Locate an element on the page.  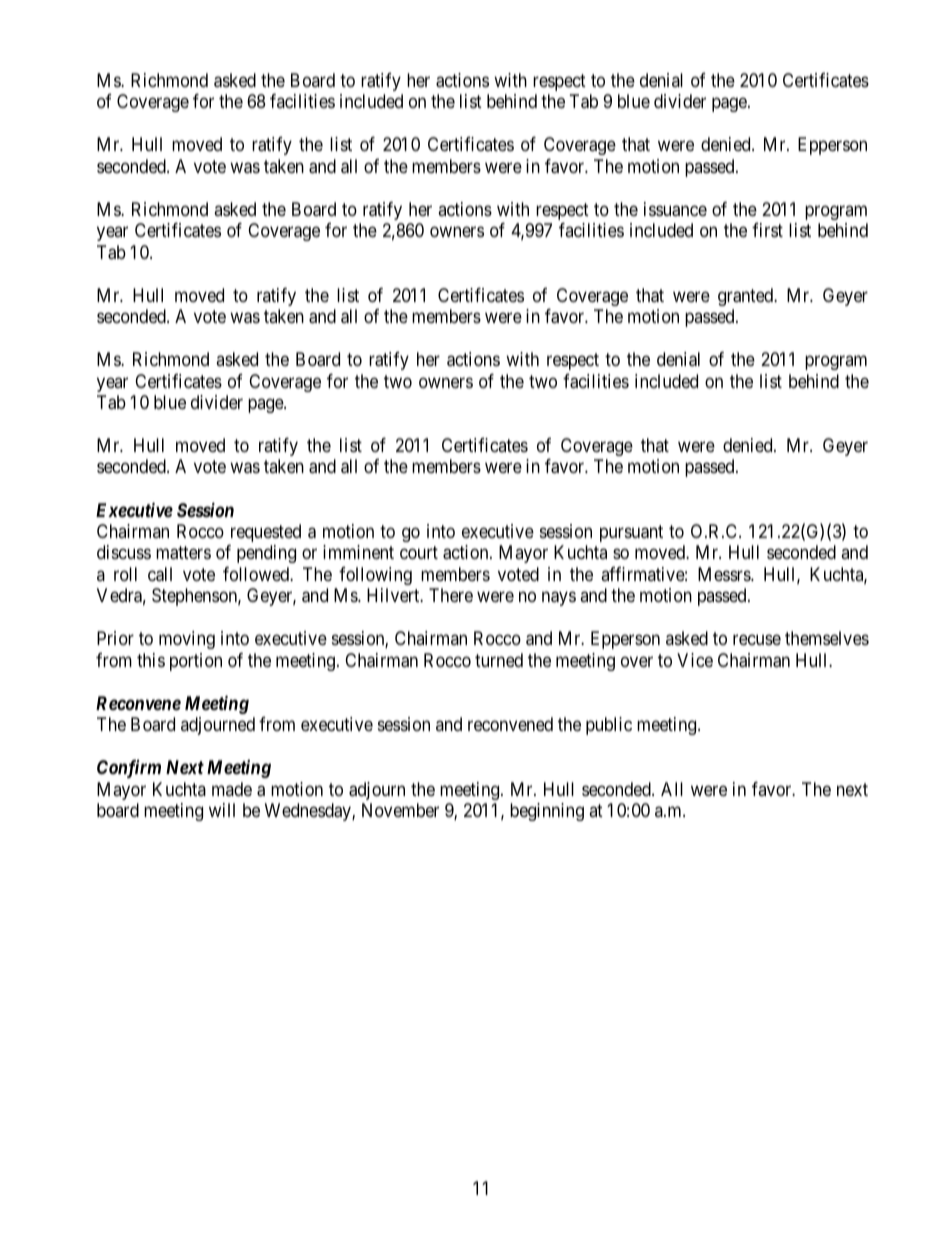
November is located at coordinates (400, 810).
